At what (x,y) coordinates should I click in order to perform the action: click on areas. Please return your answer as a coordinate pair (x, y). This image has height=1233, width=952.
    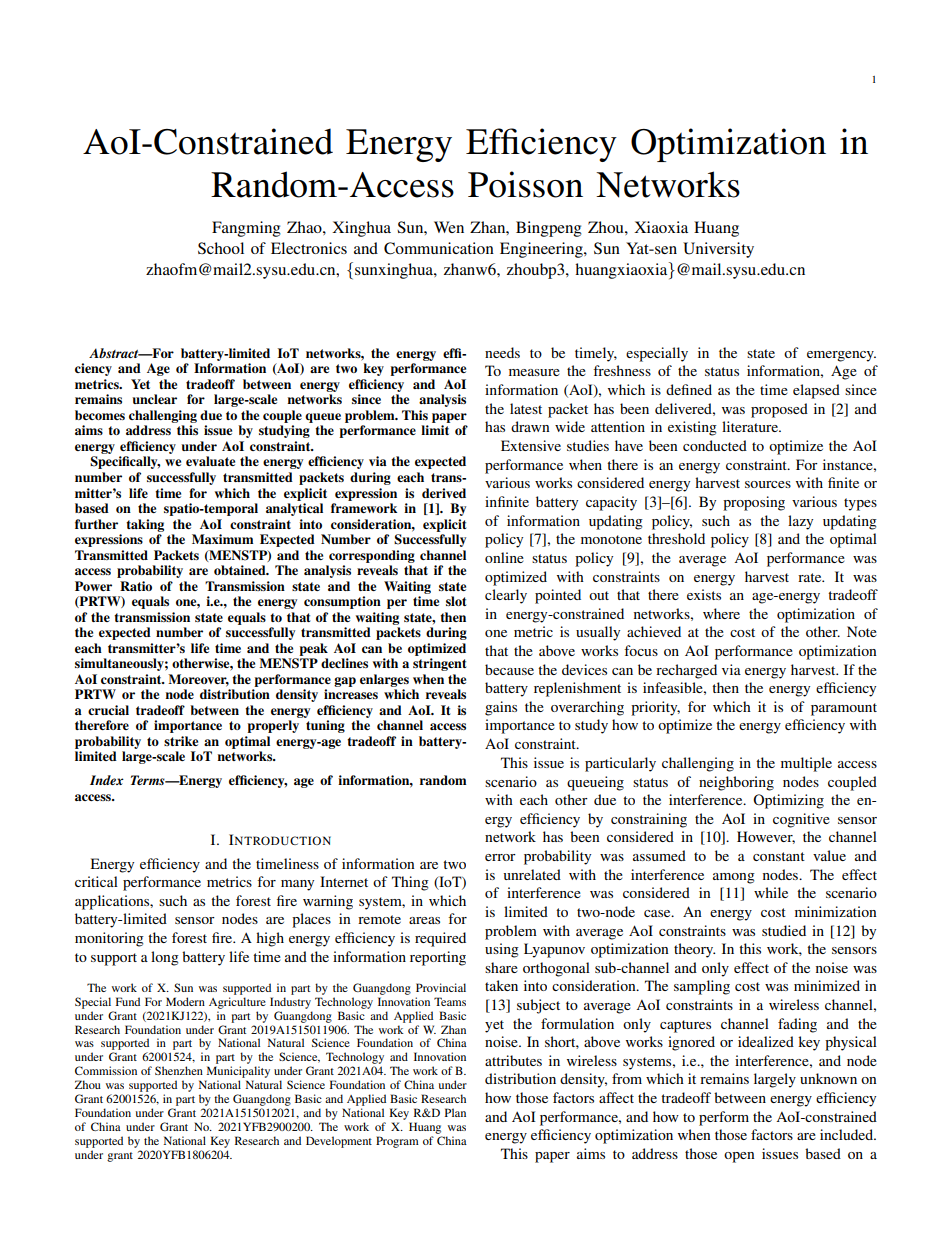
    Looking at the image, I should click on (424, 920).
